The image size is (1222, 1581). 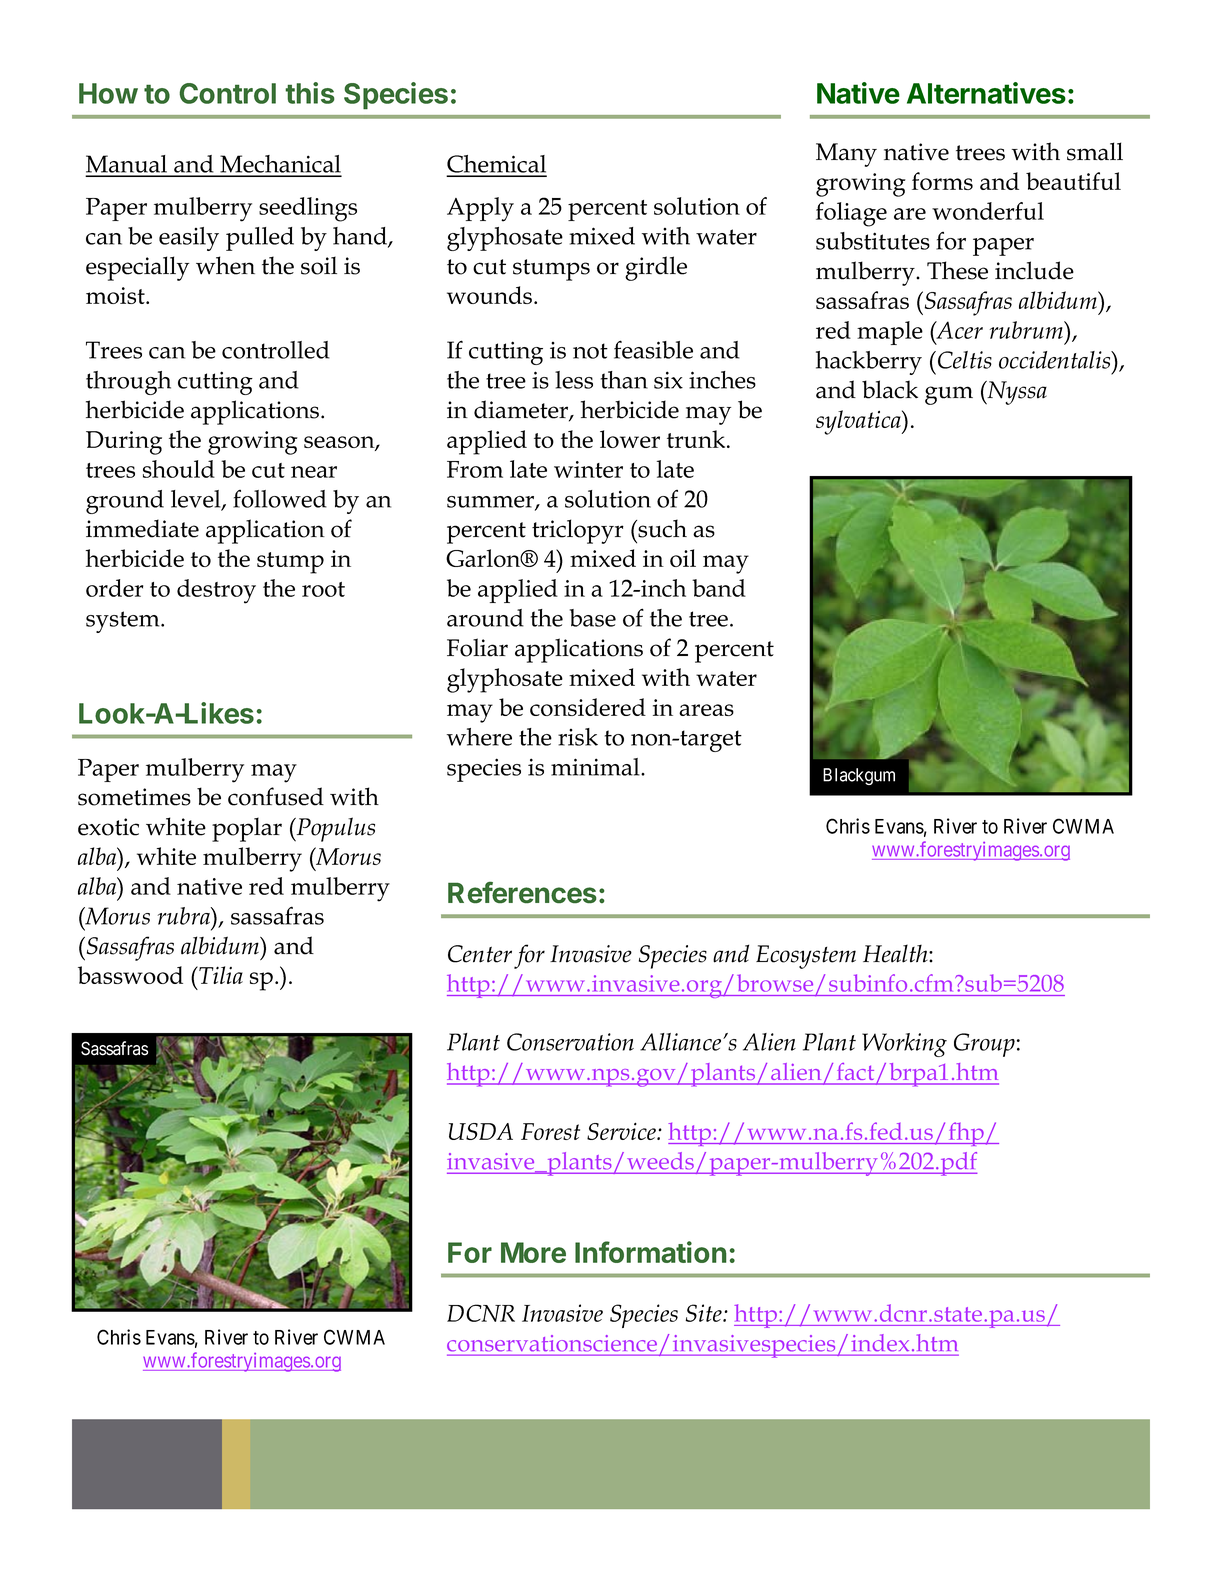 I want to click on Nyssa, so click(x=1016, y=393).
